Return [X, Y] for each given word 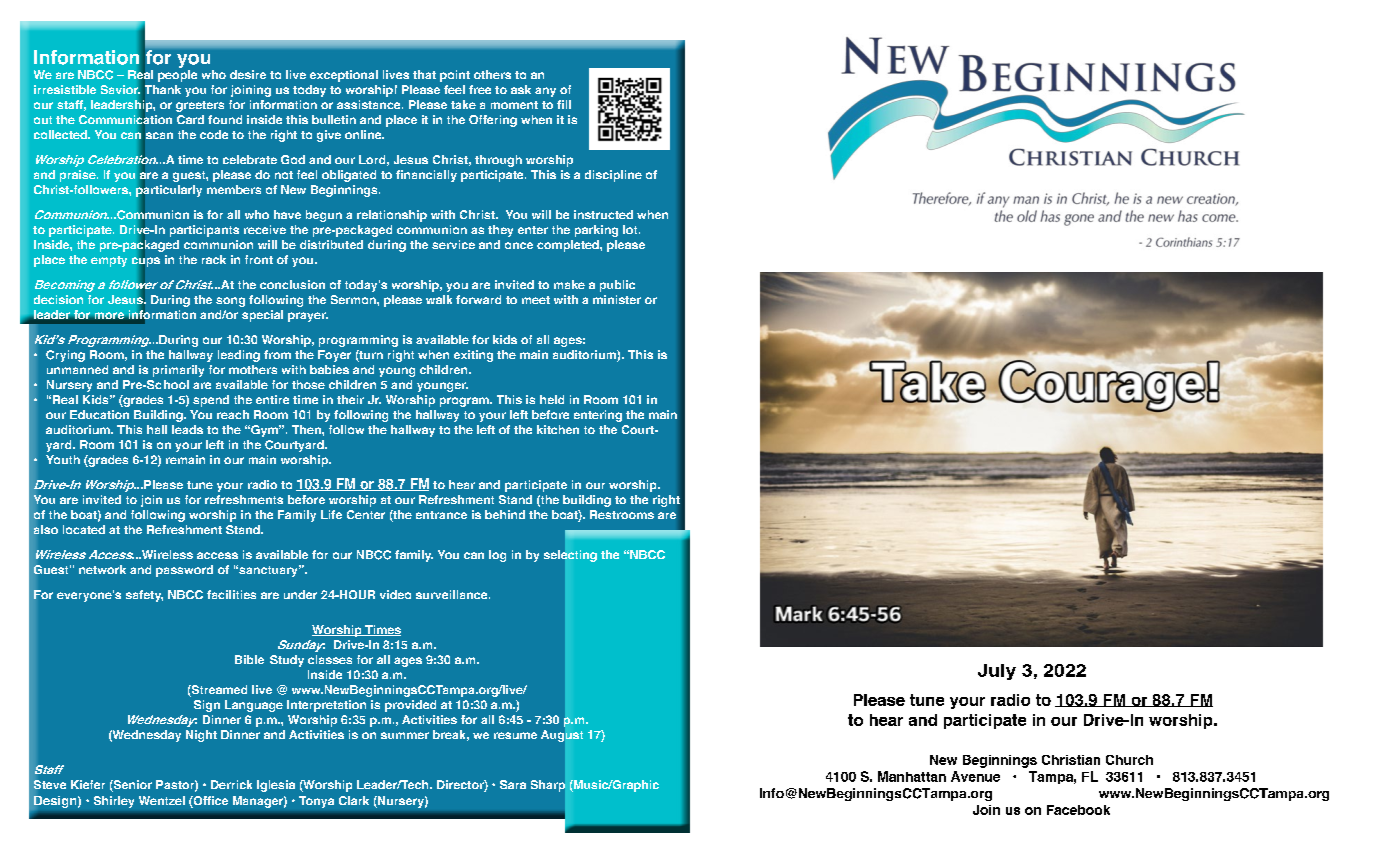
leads [187, 429]
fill [564, 104]
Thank [162, 90]
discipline [613, 176]
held [552, 399]
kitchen [558, 429]
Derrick [231, 784]
